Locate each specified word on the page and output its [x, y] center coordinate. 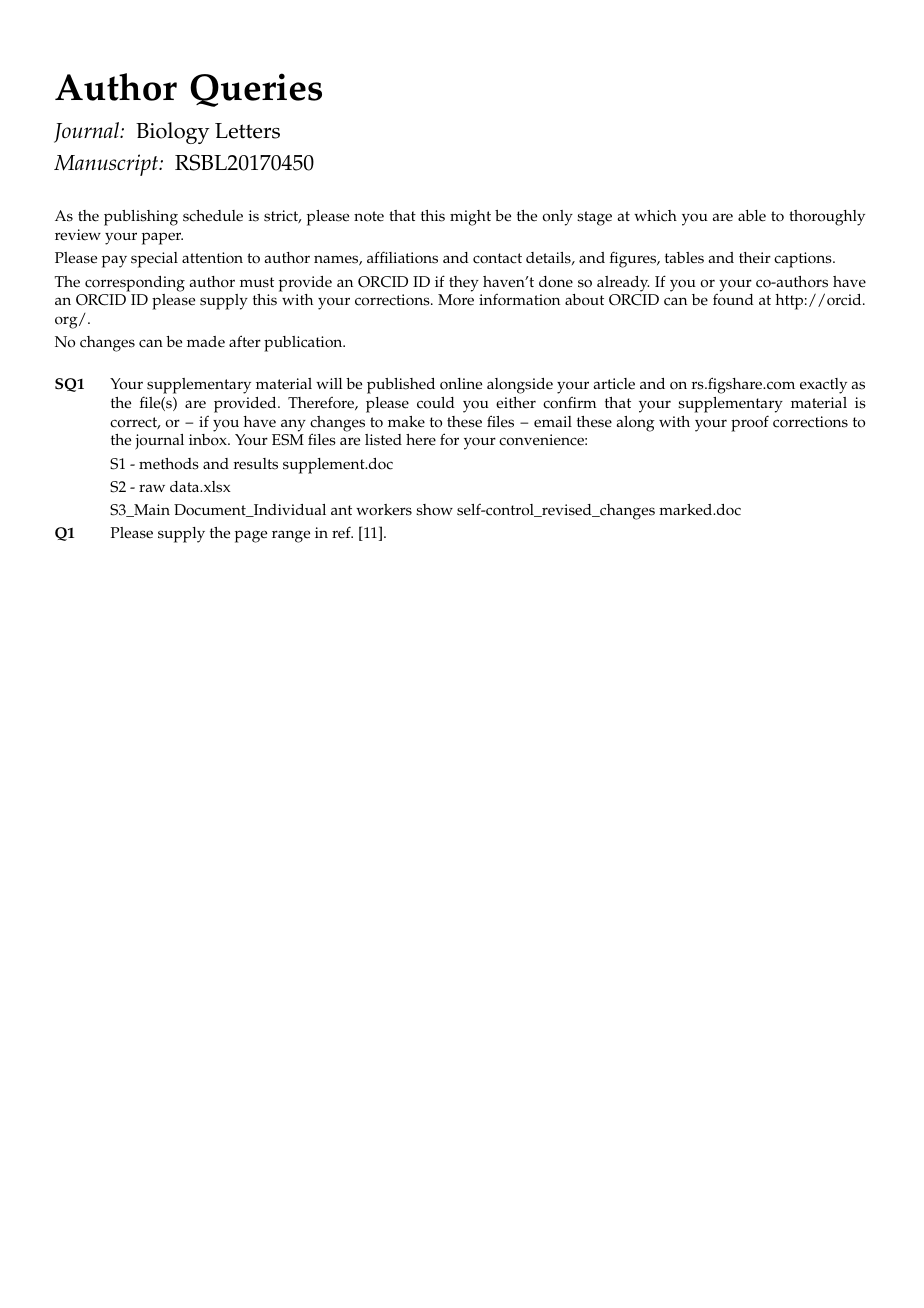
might [470, 218]
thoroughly [827, 218]
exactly [823, 386]
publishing [141, 218]
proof [750, 423]
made [206, 342]
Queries [256, 90]
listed [383, 440]
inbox [209, 440]
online [461, 384]
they [464, 284]
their [755, 258]
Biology [173, 133]
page [251, 536]
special [154, 260]
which [655, 216]
